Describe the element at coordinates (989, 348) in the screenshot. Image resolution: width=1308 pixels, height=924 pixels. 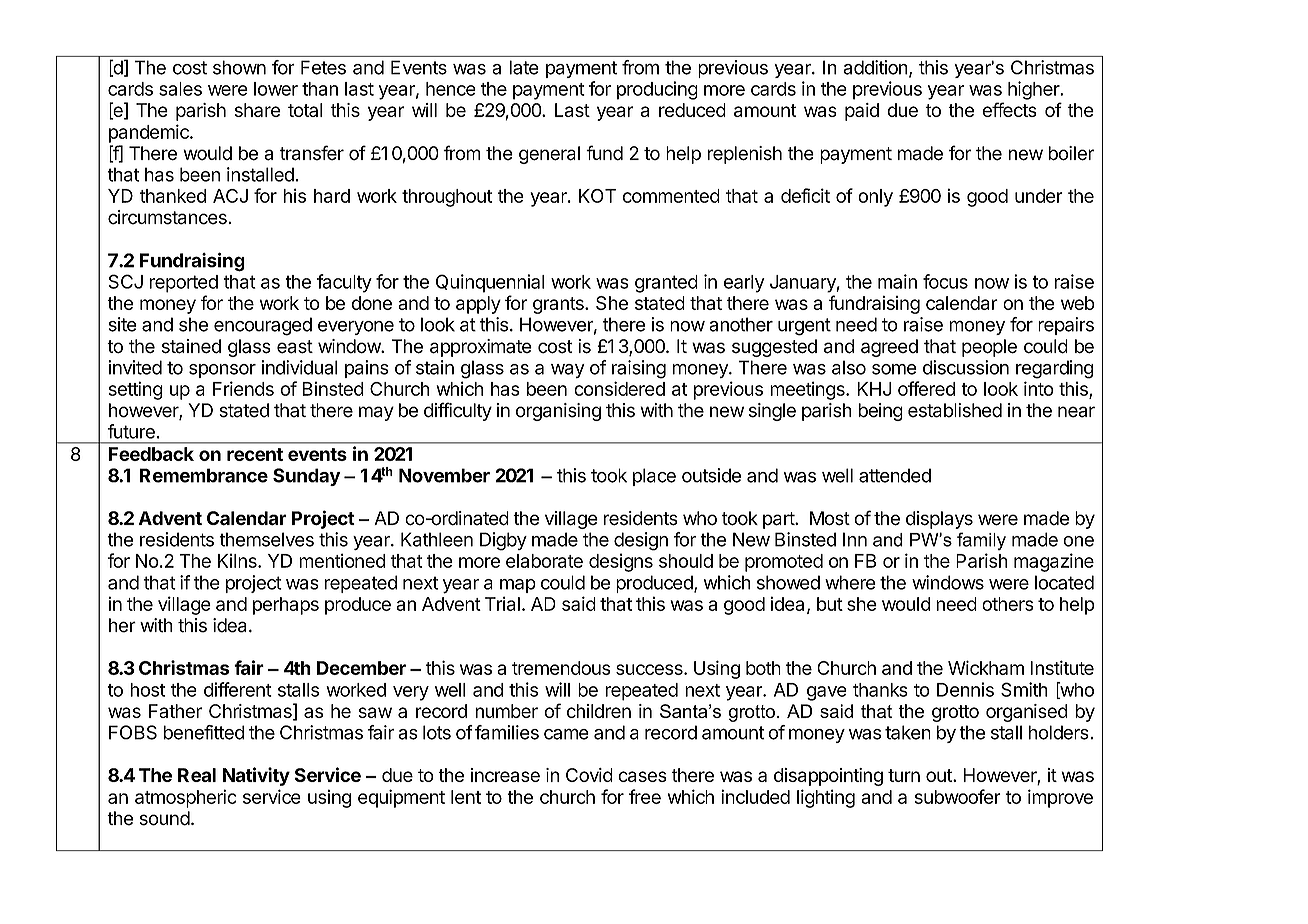
I see `people` at that location.
